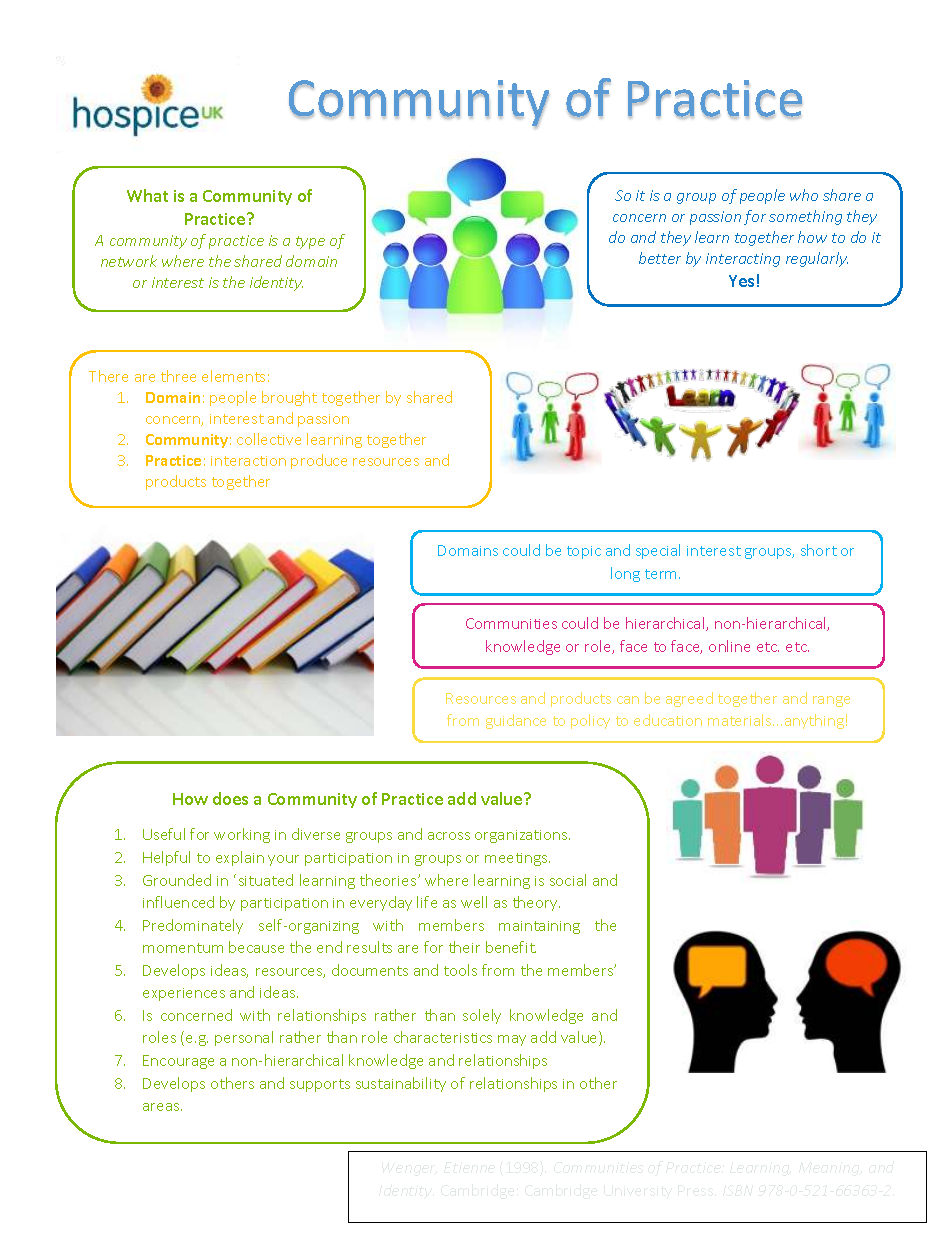  I want to click on characteristics, so click(443, 1037).
